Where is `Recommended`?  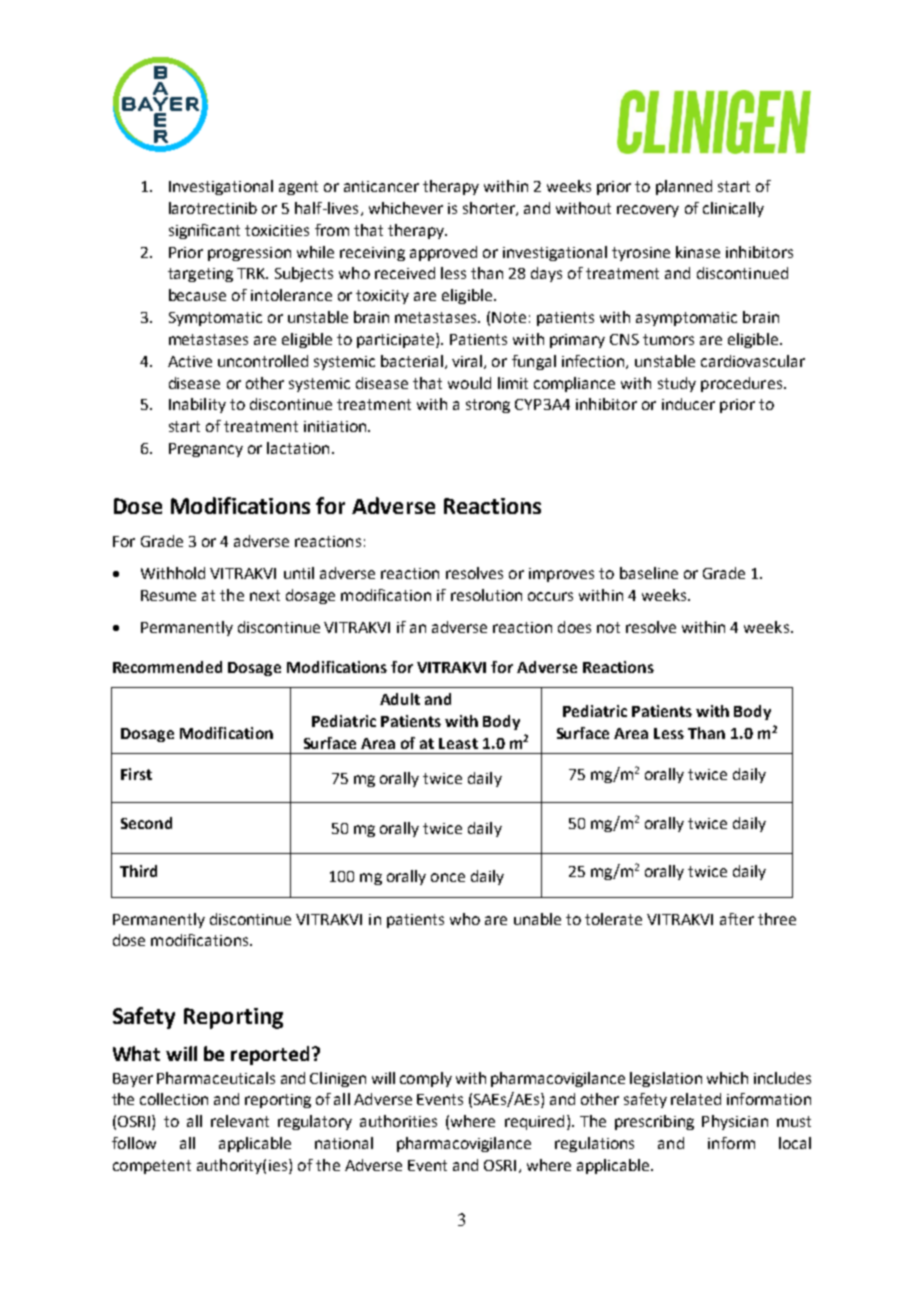
Recommended is located at coordinates (167, 667).
